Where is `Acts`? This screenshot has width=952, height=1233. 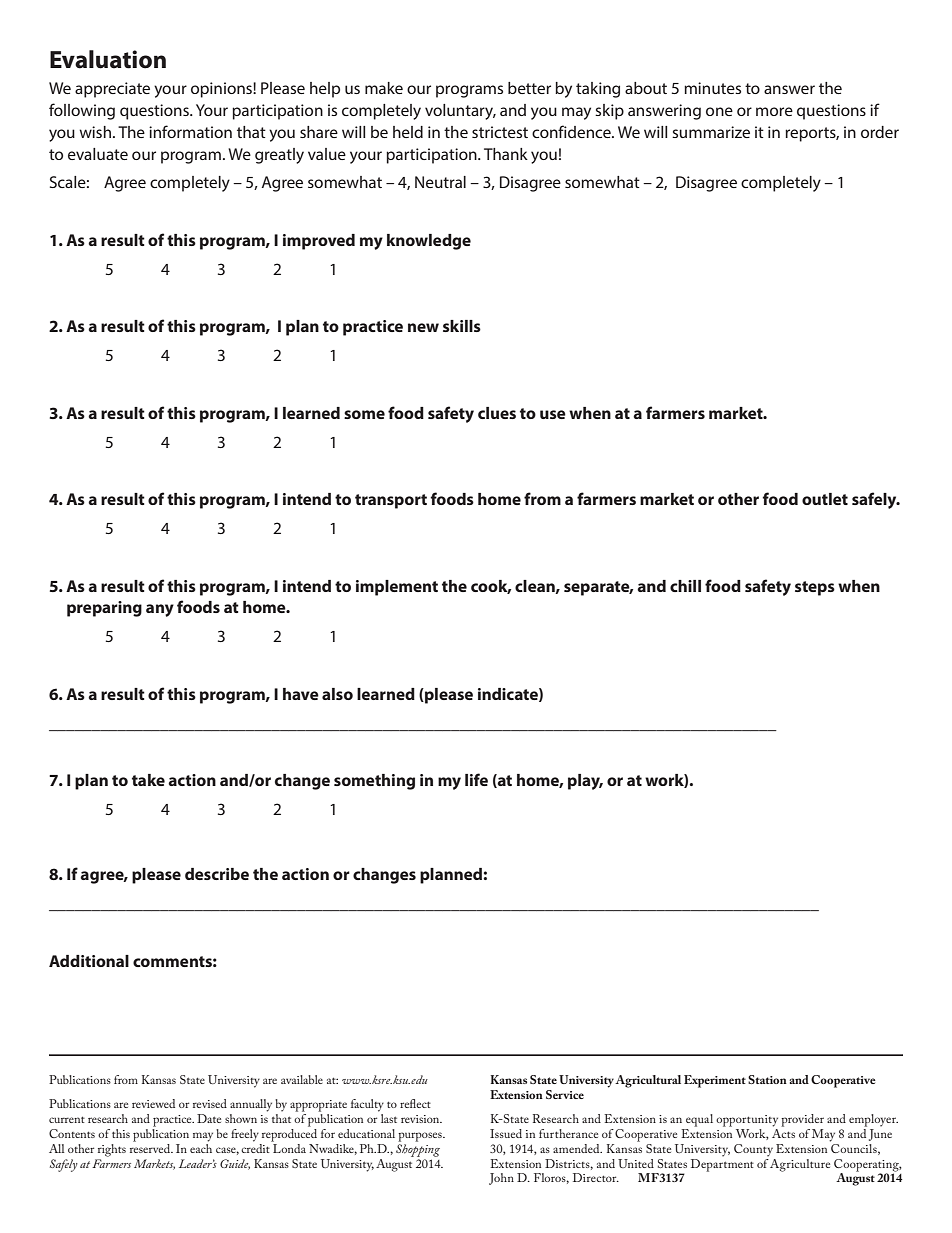 Acts is located at coordinates (783, 1132).
